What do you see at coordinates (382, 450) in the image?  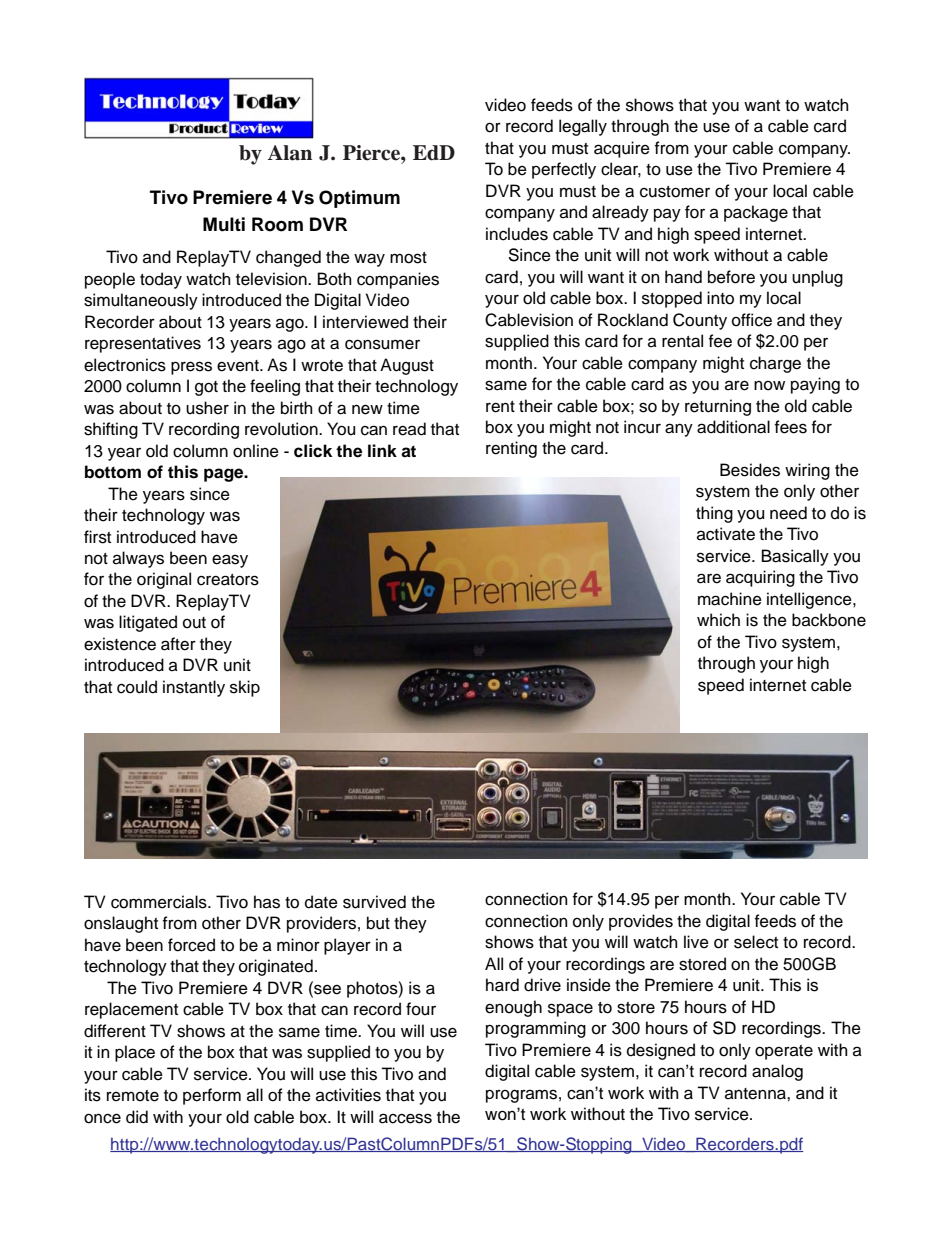 I see `link` at bounding box center [382, 450].
